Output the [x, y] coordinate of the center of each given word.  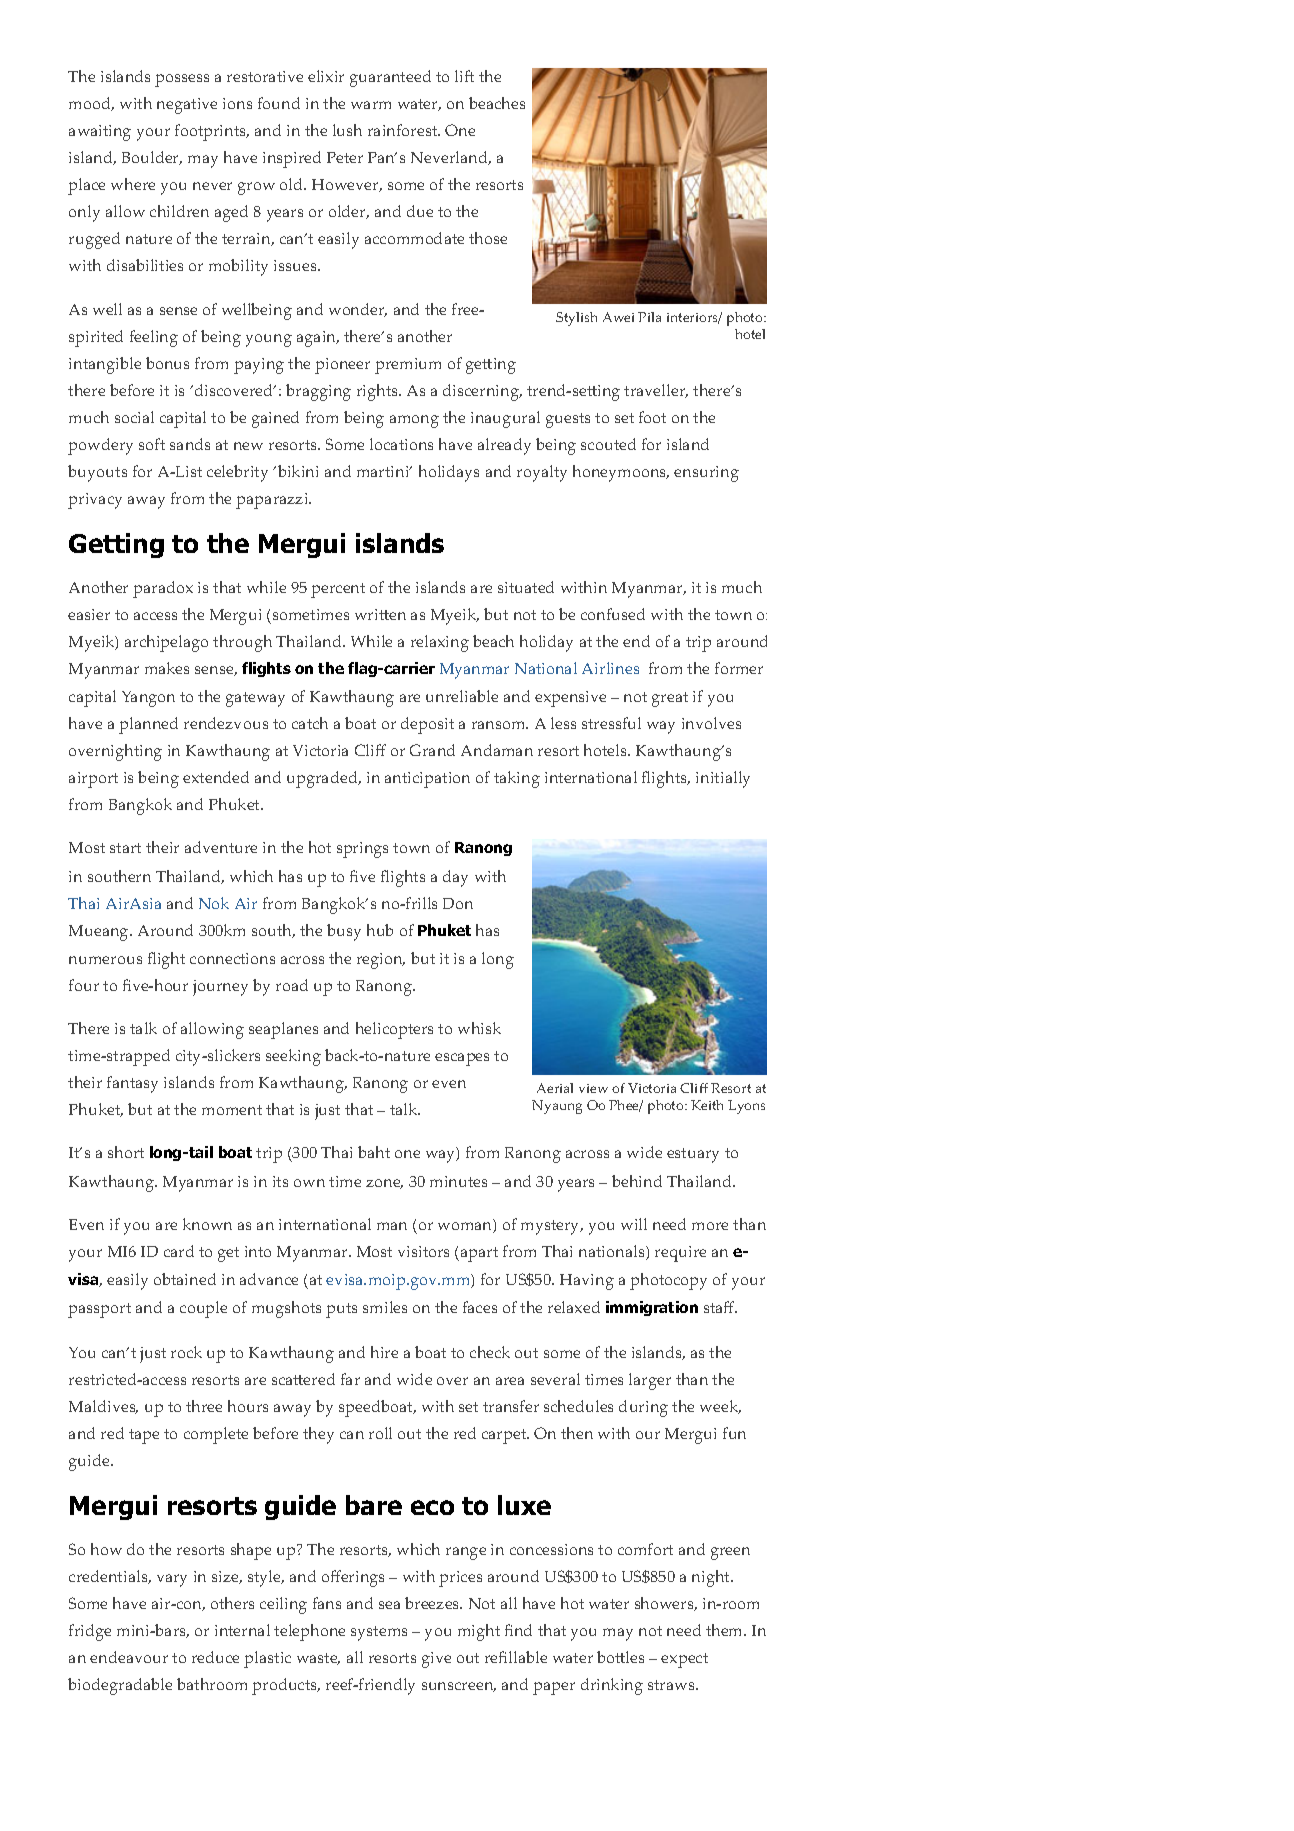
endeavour [129, 1657]
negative [187, 106]
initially [723, 779]
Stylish [576, 319]
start [125, 848]
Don [458, 903]
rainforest [404, 130]
